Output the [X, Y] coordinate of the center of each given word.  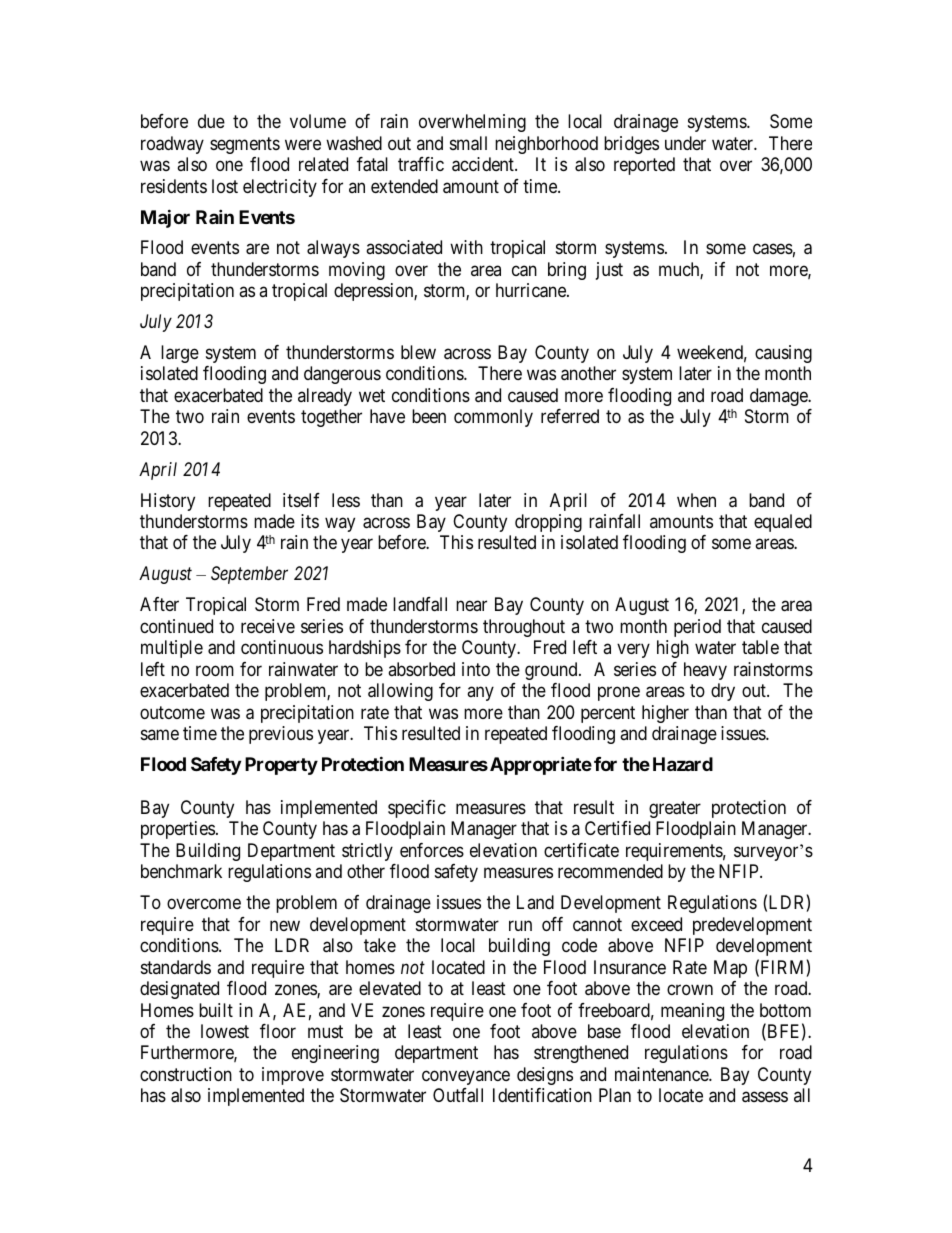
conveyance [466, 1077]
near [471, 606]
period [697, 628]
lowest [225, 1031]
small [468, 143]
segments [245, 145]
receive [268, 626]
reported [644, 166]
